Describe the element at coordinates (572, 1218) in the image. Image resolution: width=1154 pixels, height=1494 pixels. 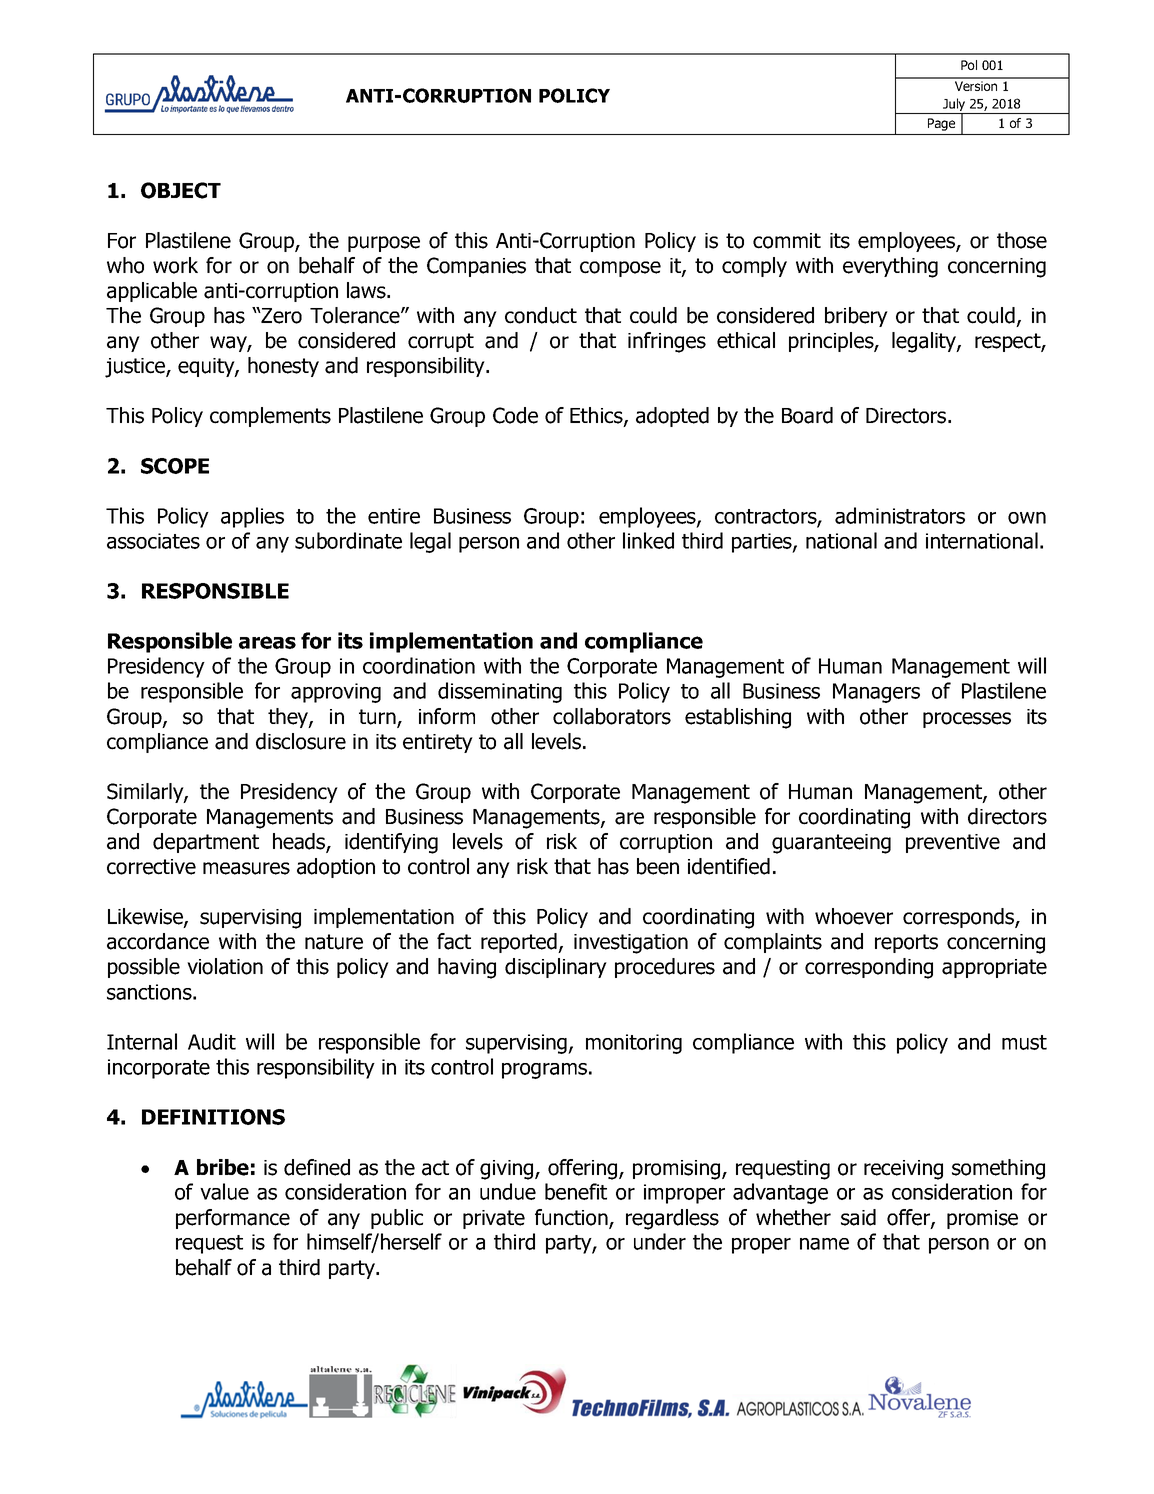
I see `function` at that location.
